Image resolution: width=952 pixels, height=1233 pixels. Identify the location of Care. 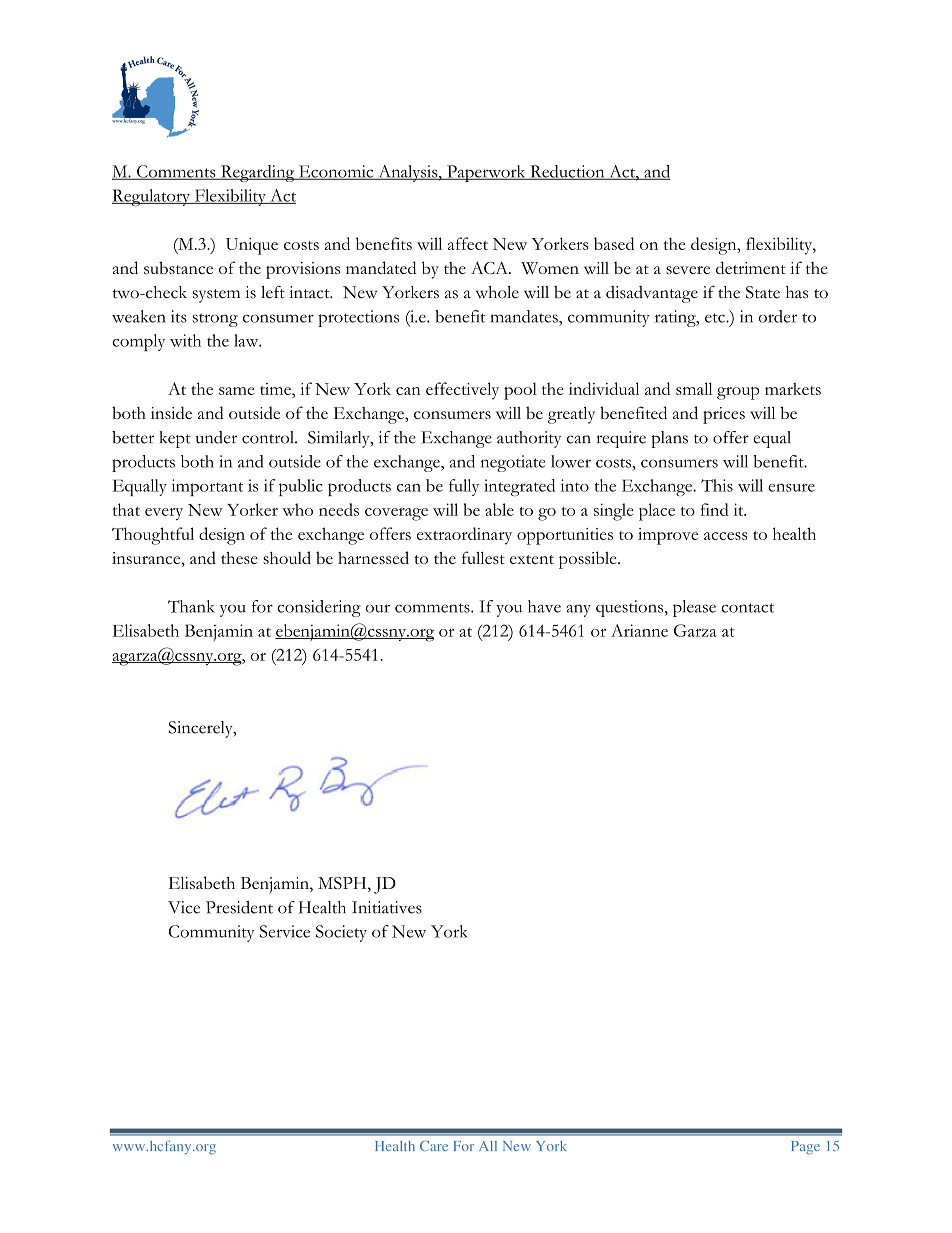
(434, 1146).
